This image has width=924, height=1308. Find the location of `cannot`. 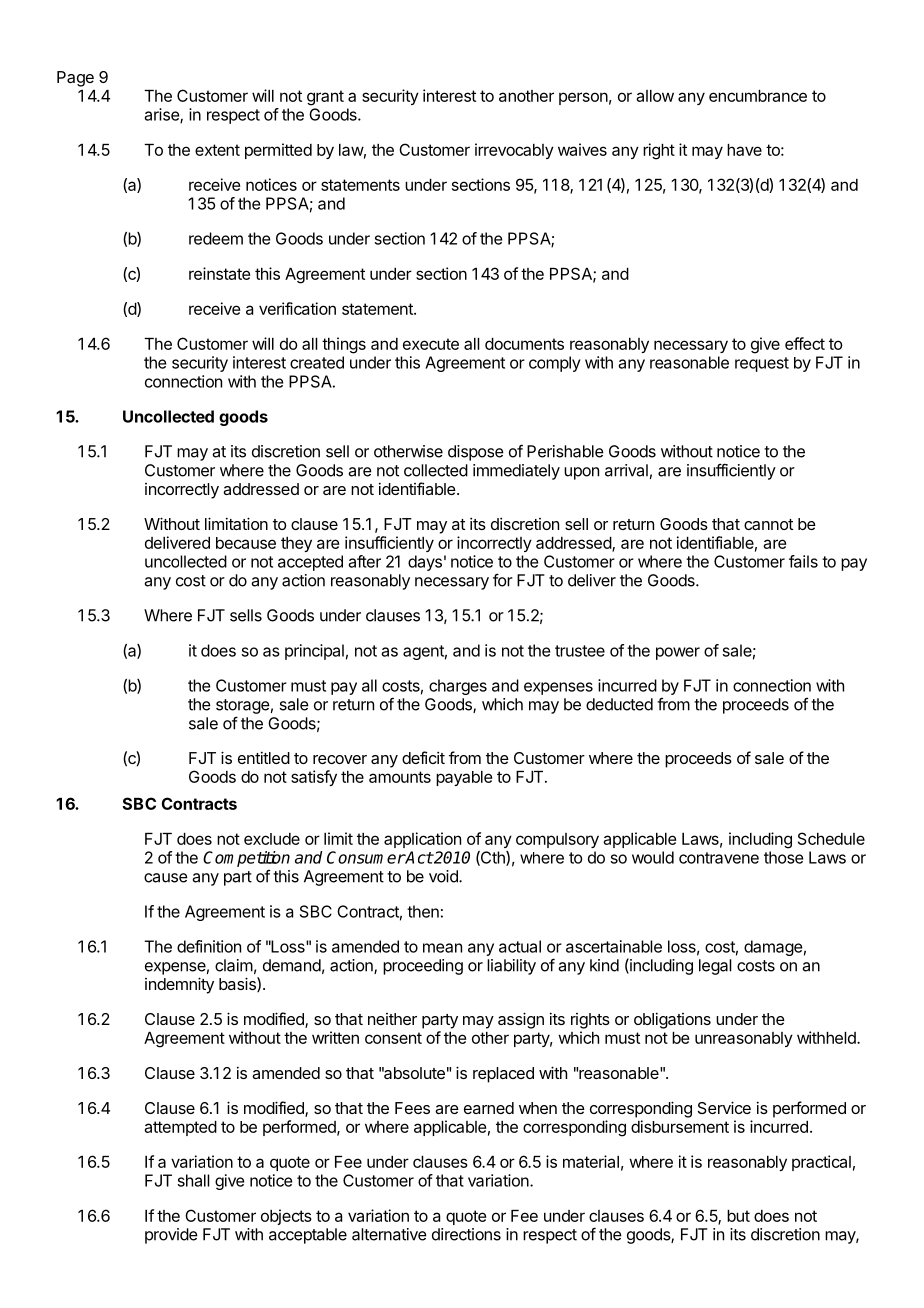

cannot is located at coordinates (768, 524).
